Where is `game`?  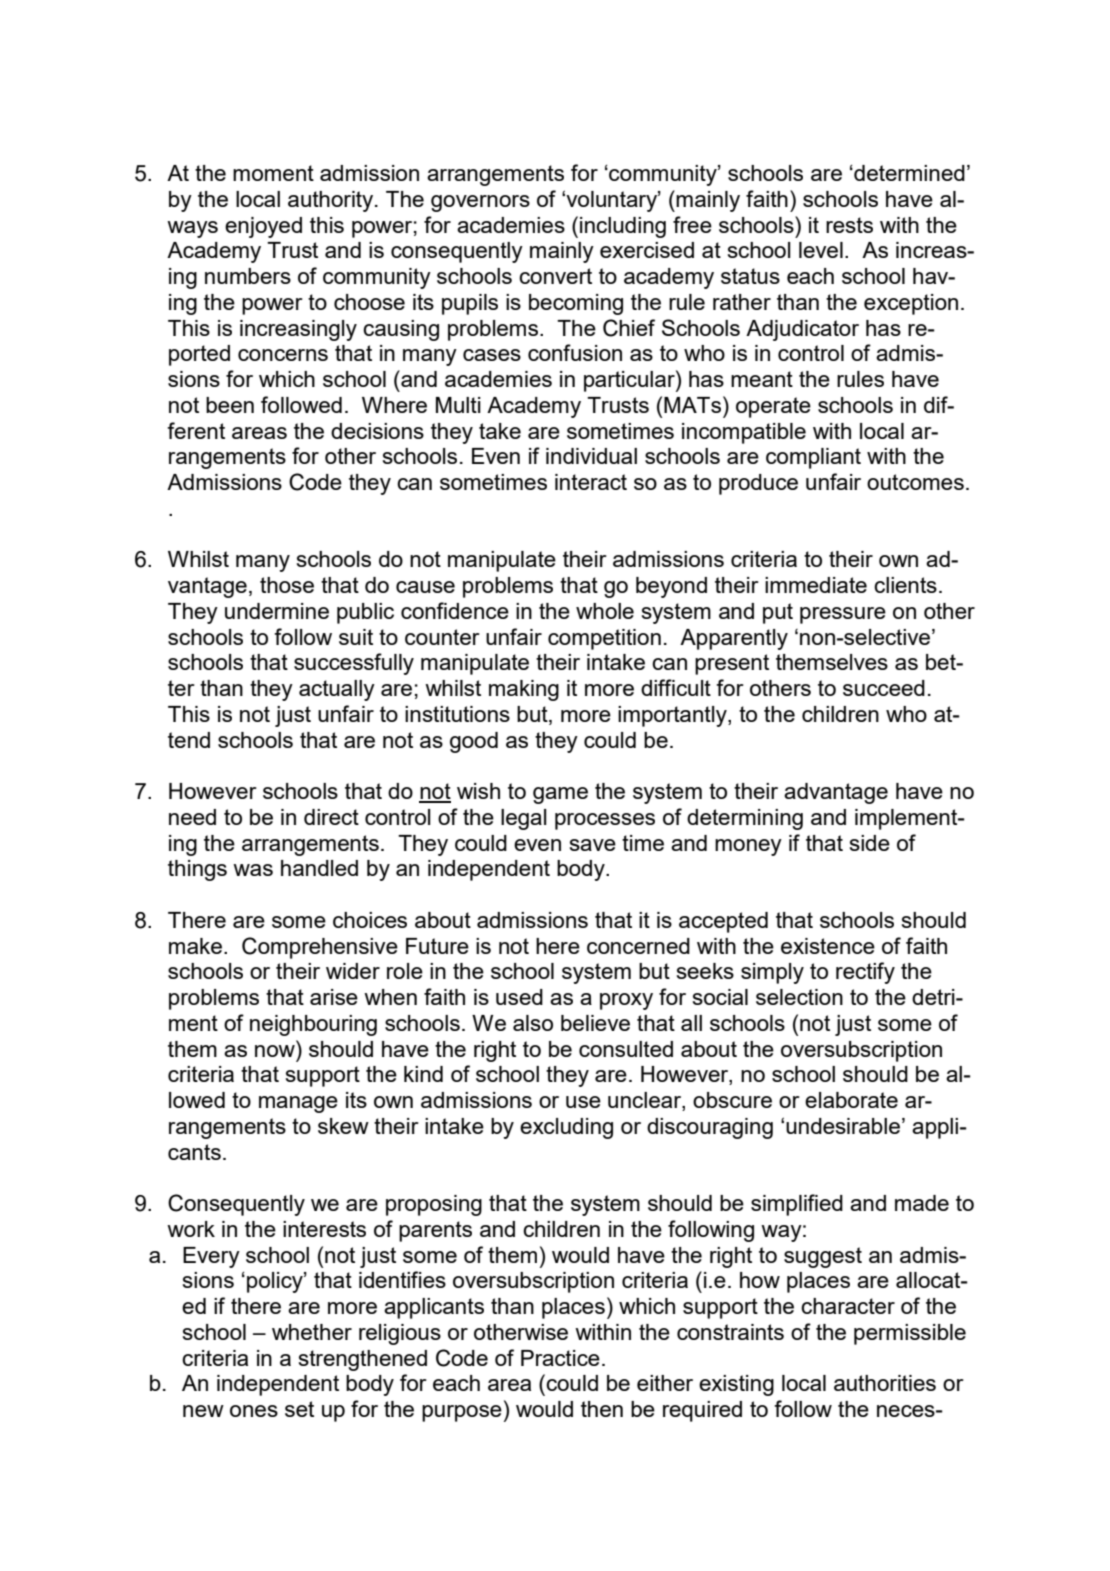
game is located at coordinates (560, 795).
